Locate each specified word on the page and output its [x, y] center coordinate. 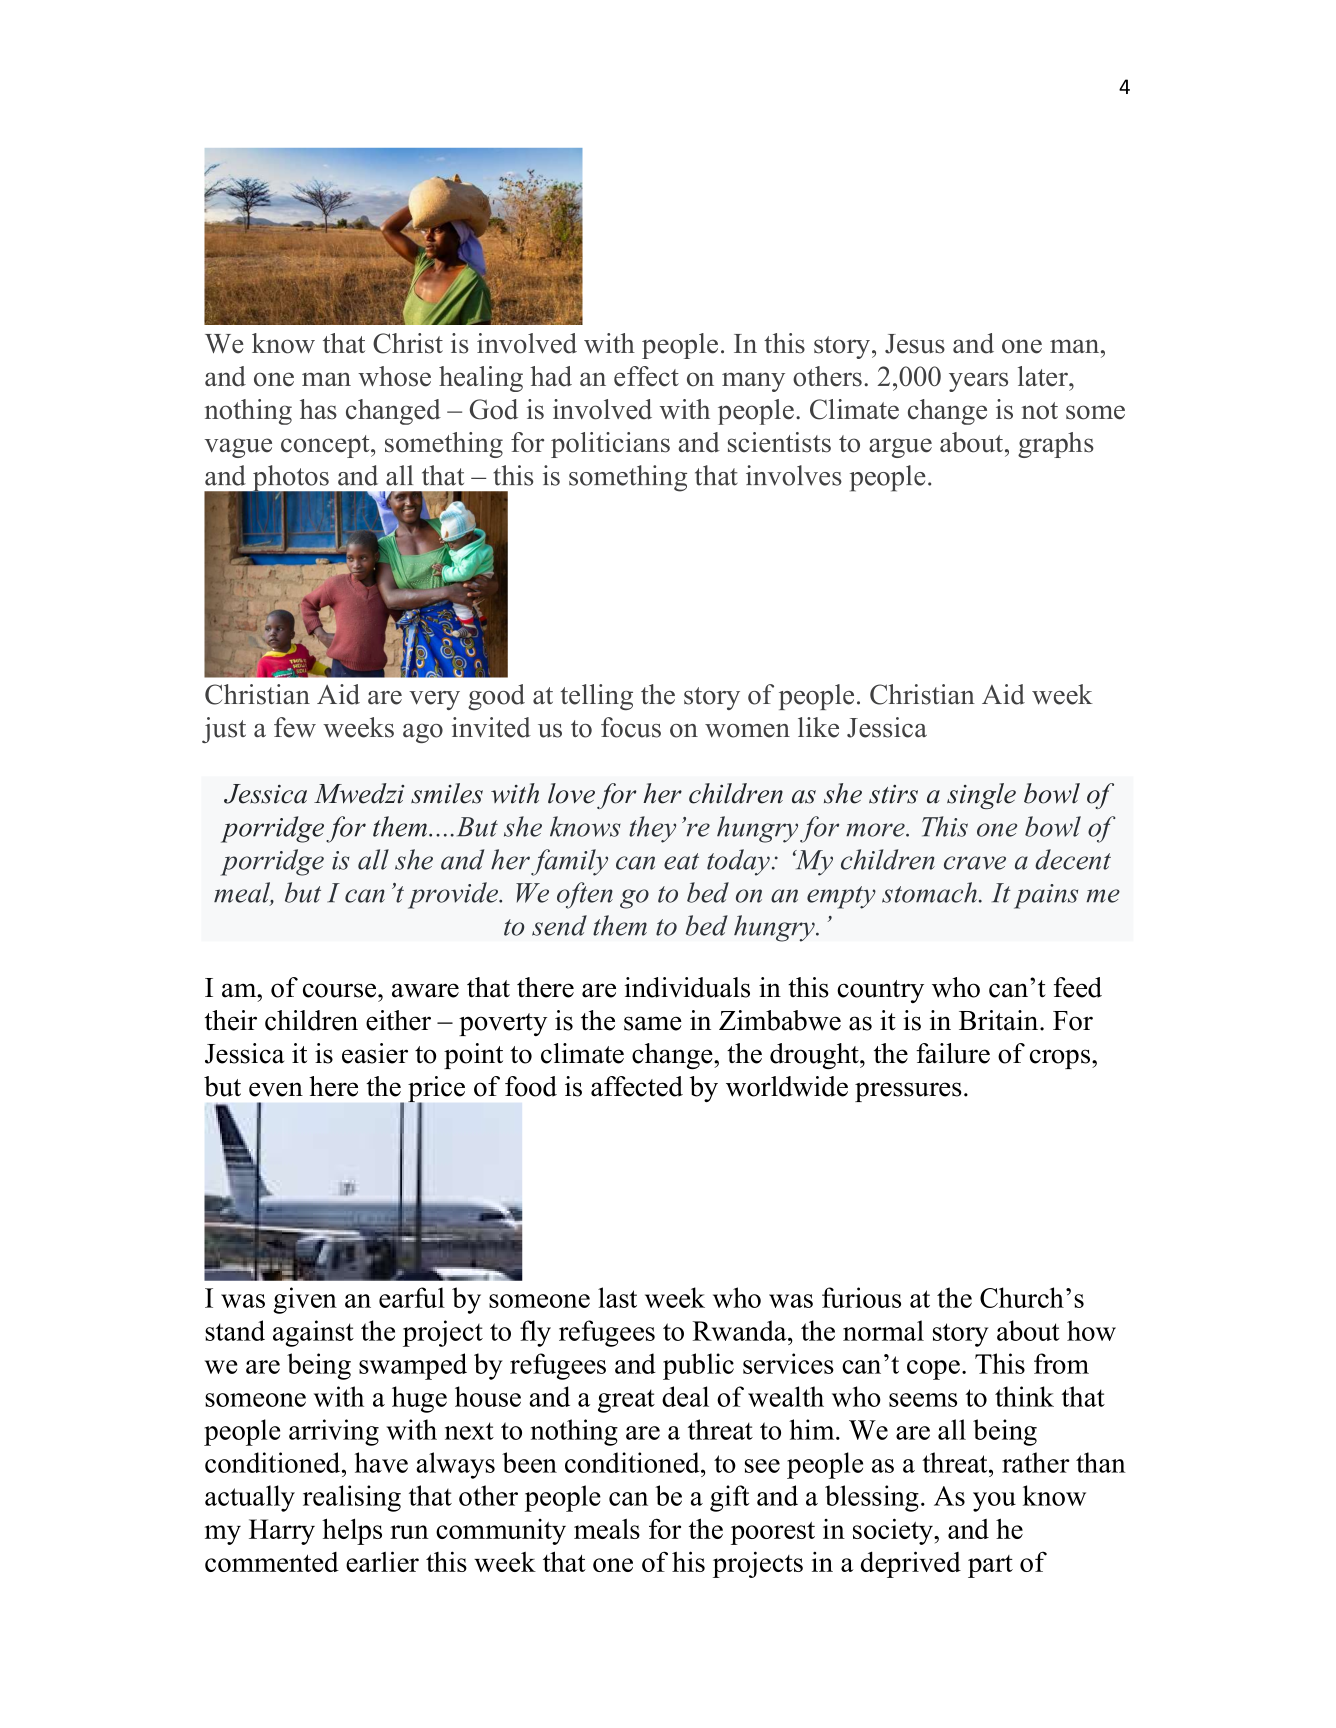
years [978, 382]
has [318, 409]
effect [646, 376]
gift [730, 1498]
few [295, 727]
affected [637, 1086]
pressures [908, 1092]
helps [352, 1531]
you [994, 1502]
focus [631, 727]
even [276, 1089]
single [981, 796]
